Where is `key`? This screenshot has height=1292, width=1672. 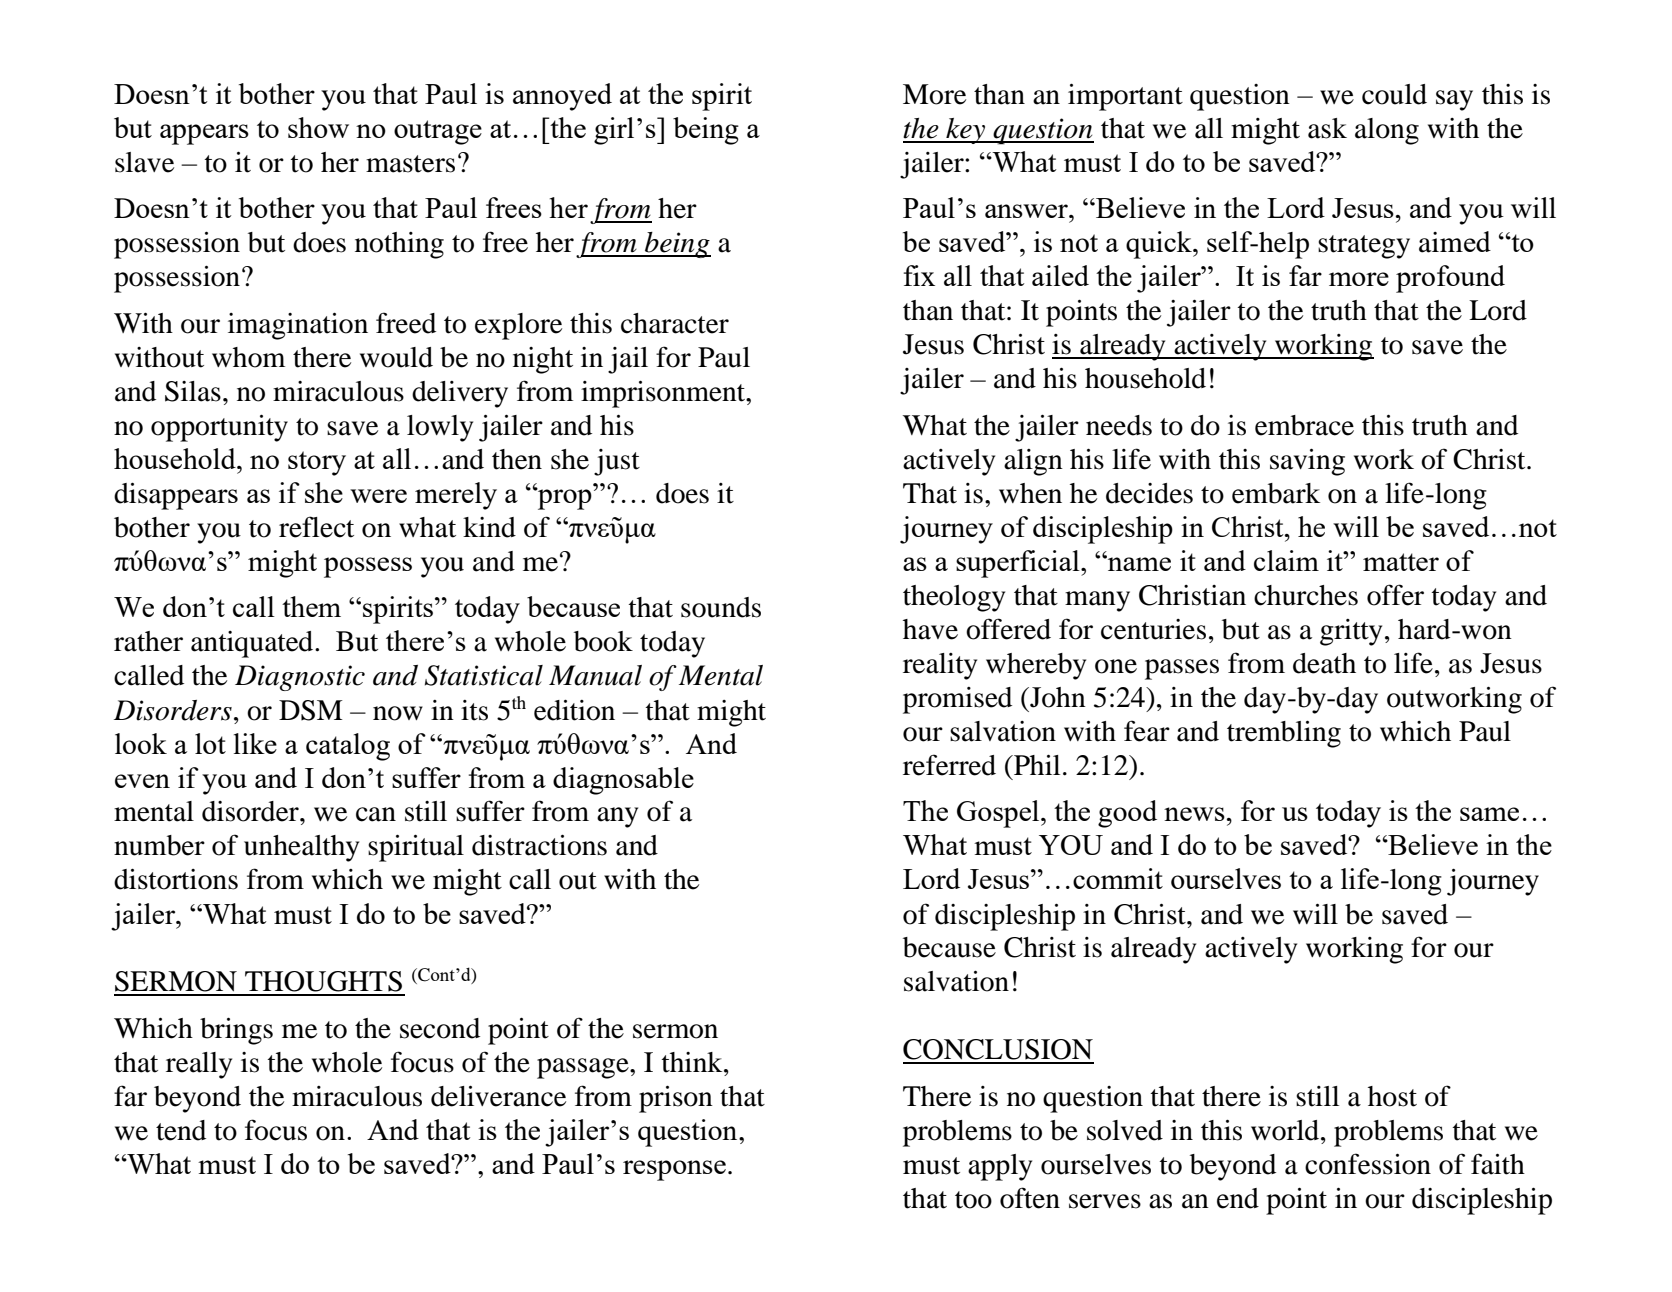 key is located at coordinates (966, 131).
